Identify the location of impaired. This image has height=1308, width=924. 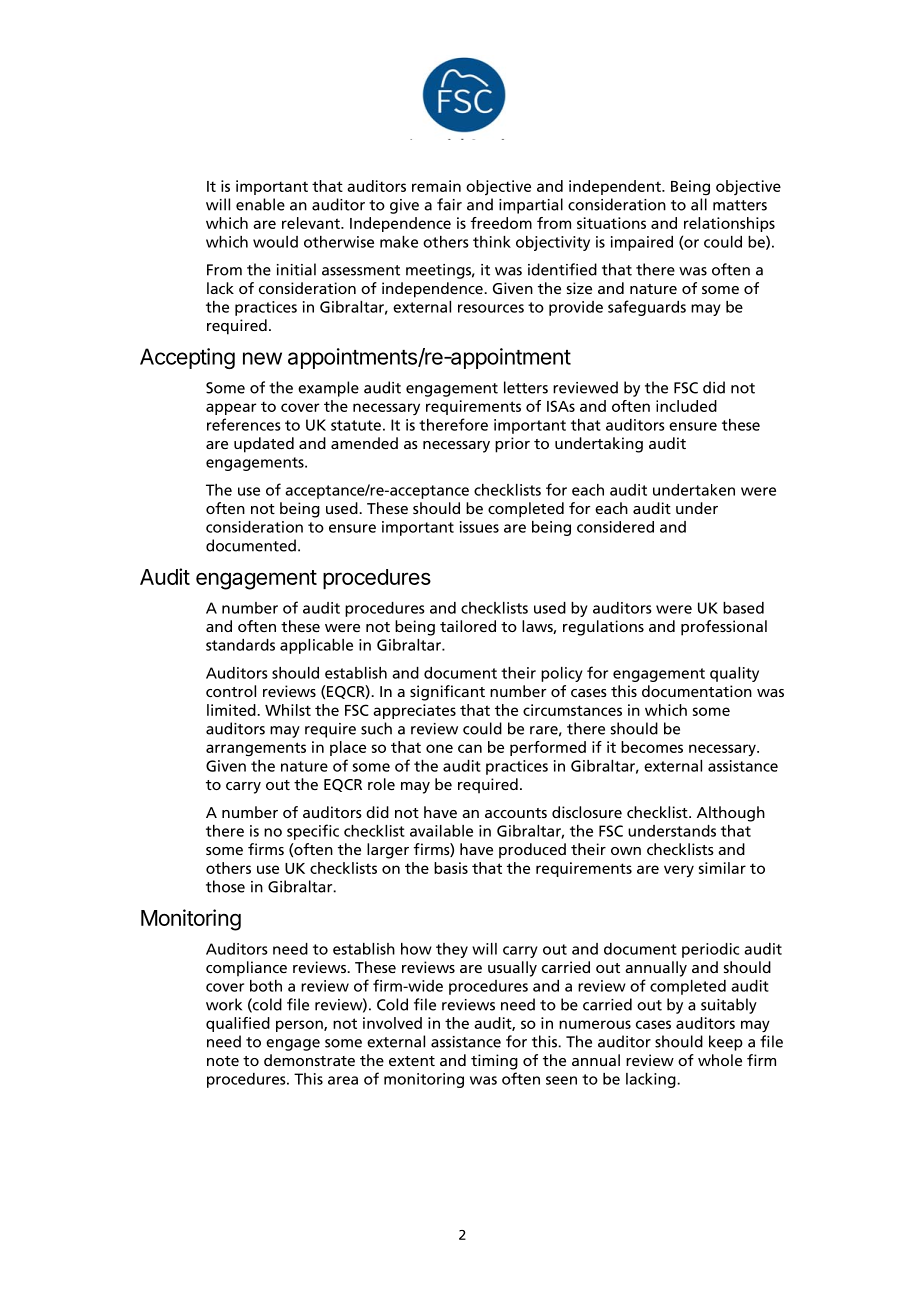
(642, 243).
